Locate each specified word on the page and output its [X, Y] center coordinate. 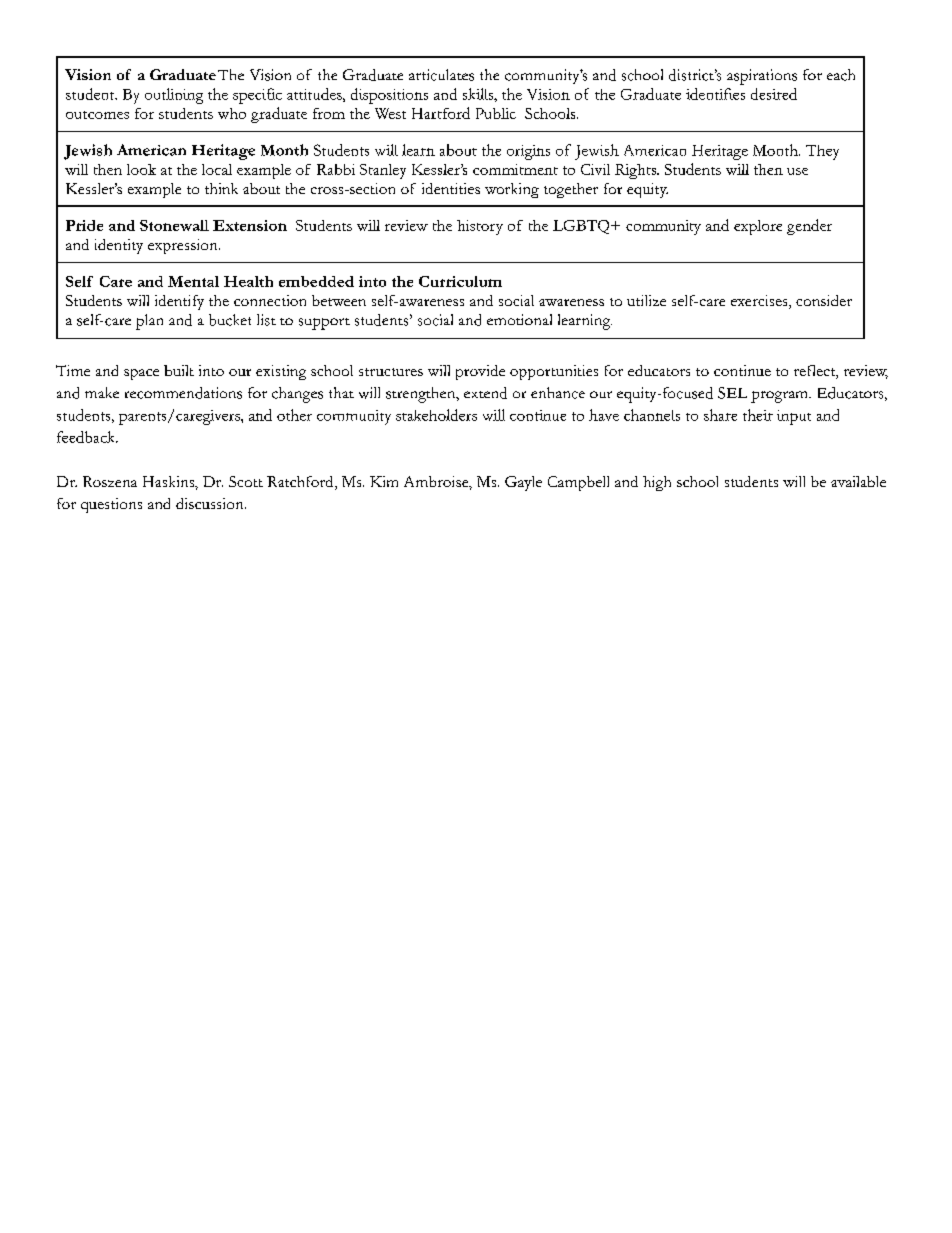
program [780, 397]
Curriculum [460, 281]
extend [485, 393]
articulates [441, 75]
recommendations [183, 393]
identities [451, 188]
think [221, 188]
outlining [174, 96]
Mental [193, 281]
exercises [760, 302]
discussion [211, 503]
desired [774, 94]
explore [758, 227]
